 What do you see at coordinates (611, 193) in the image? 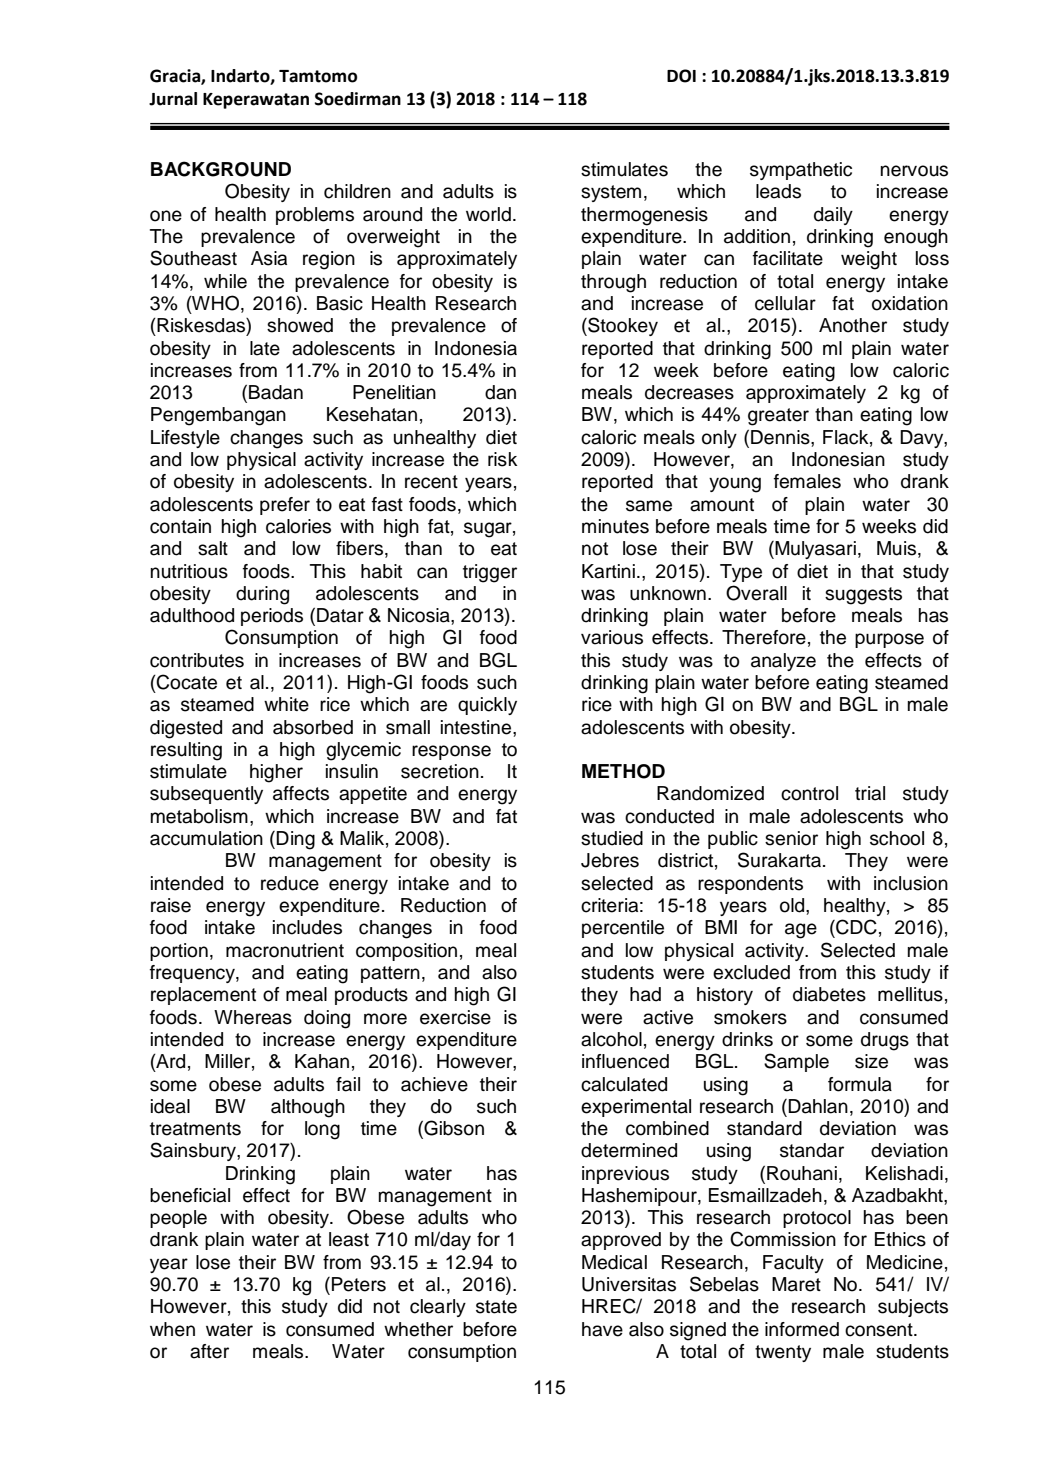
I see `system` at bounding box center [611, 193].
